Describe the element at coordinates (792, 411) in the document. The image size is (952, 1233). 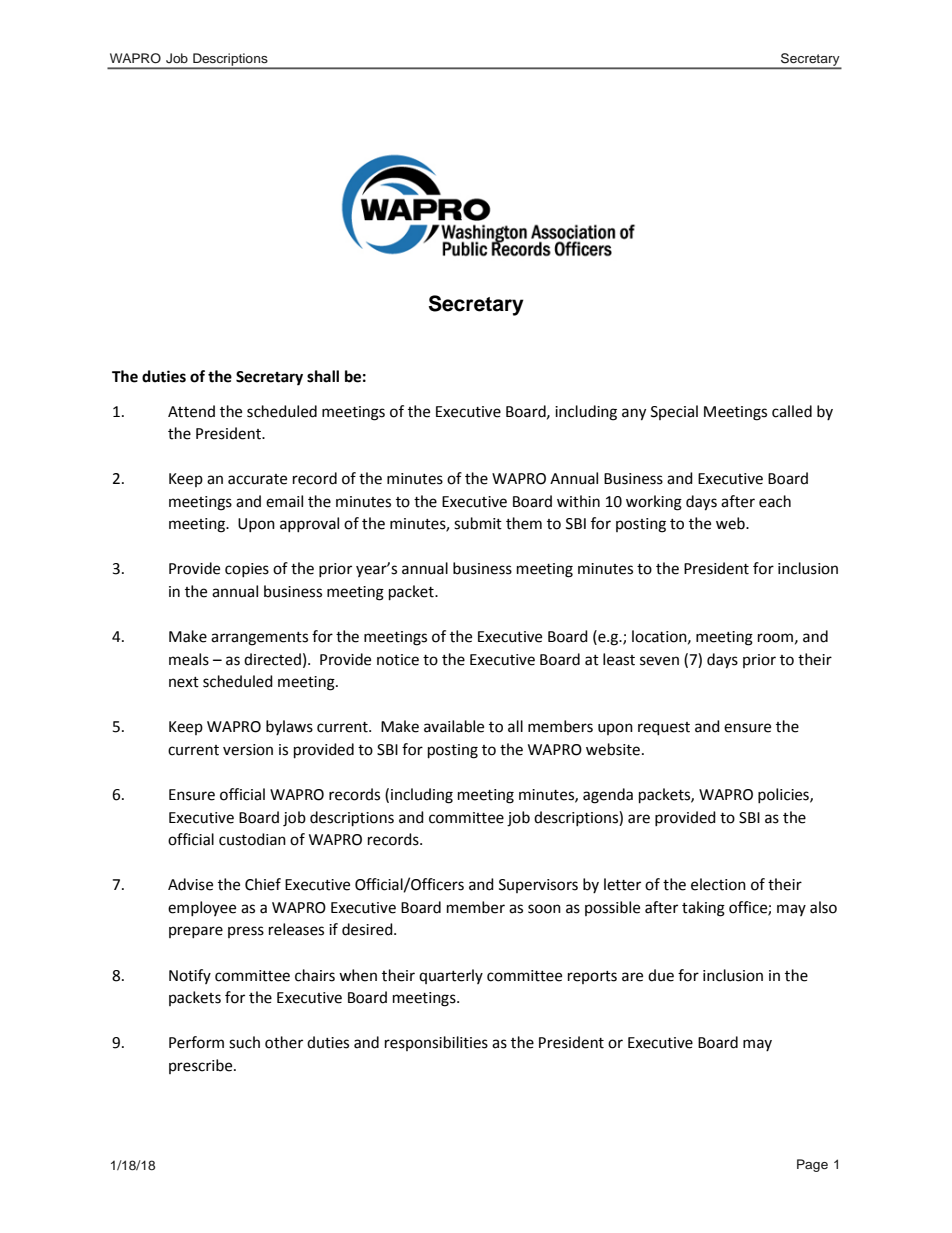
I see `called` at that location.
